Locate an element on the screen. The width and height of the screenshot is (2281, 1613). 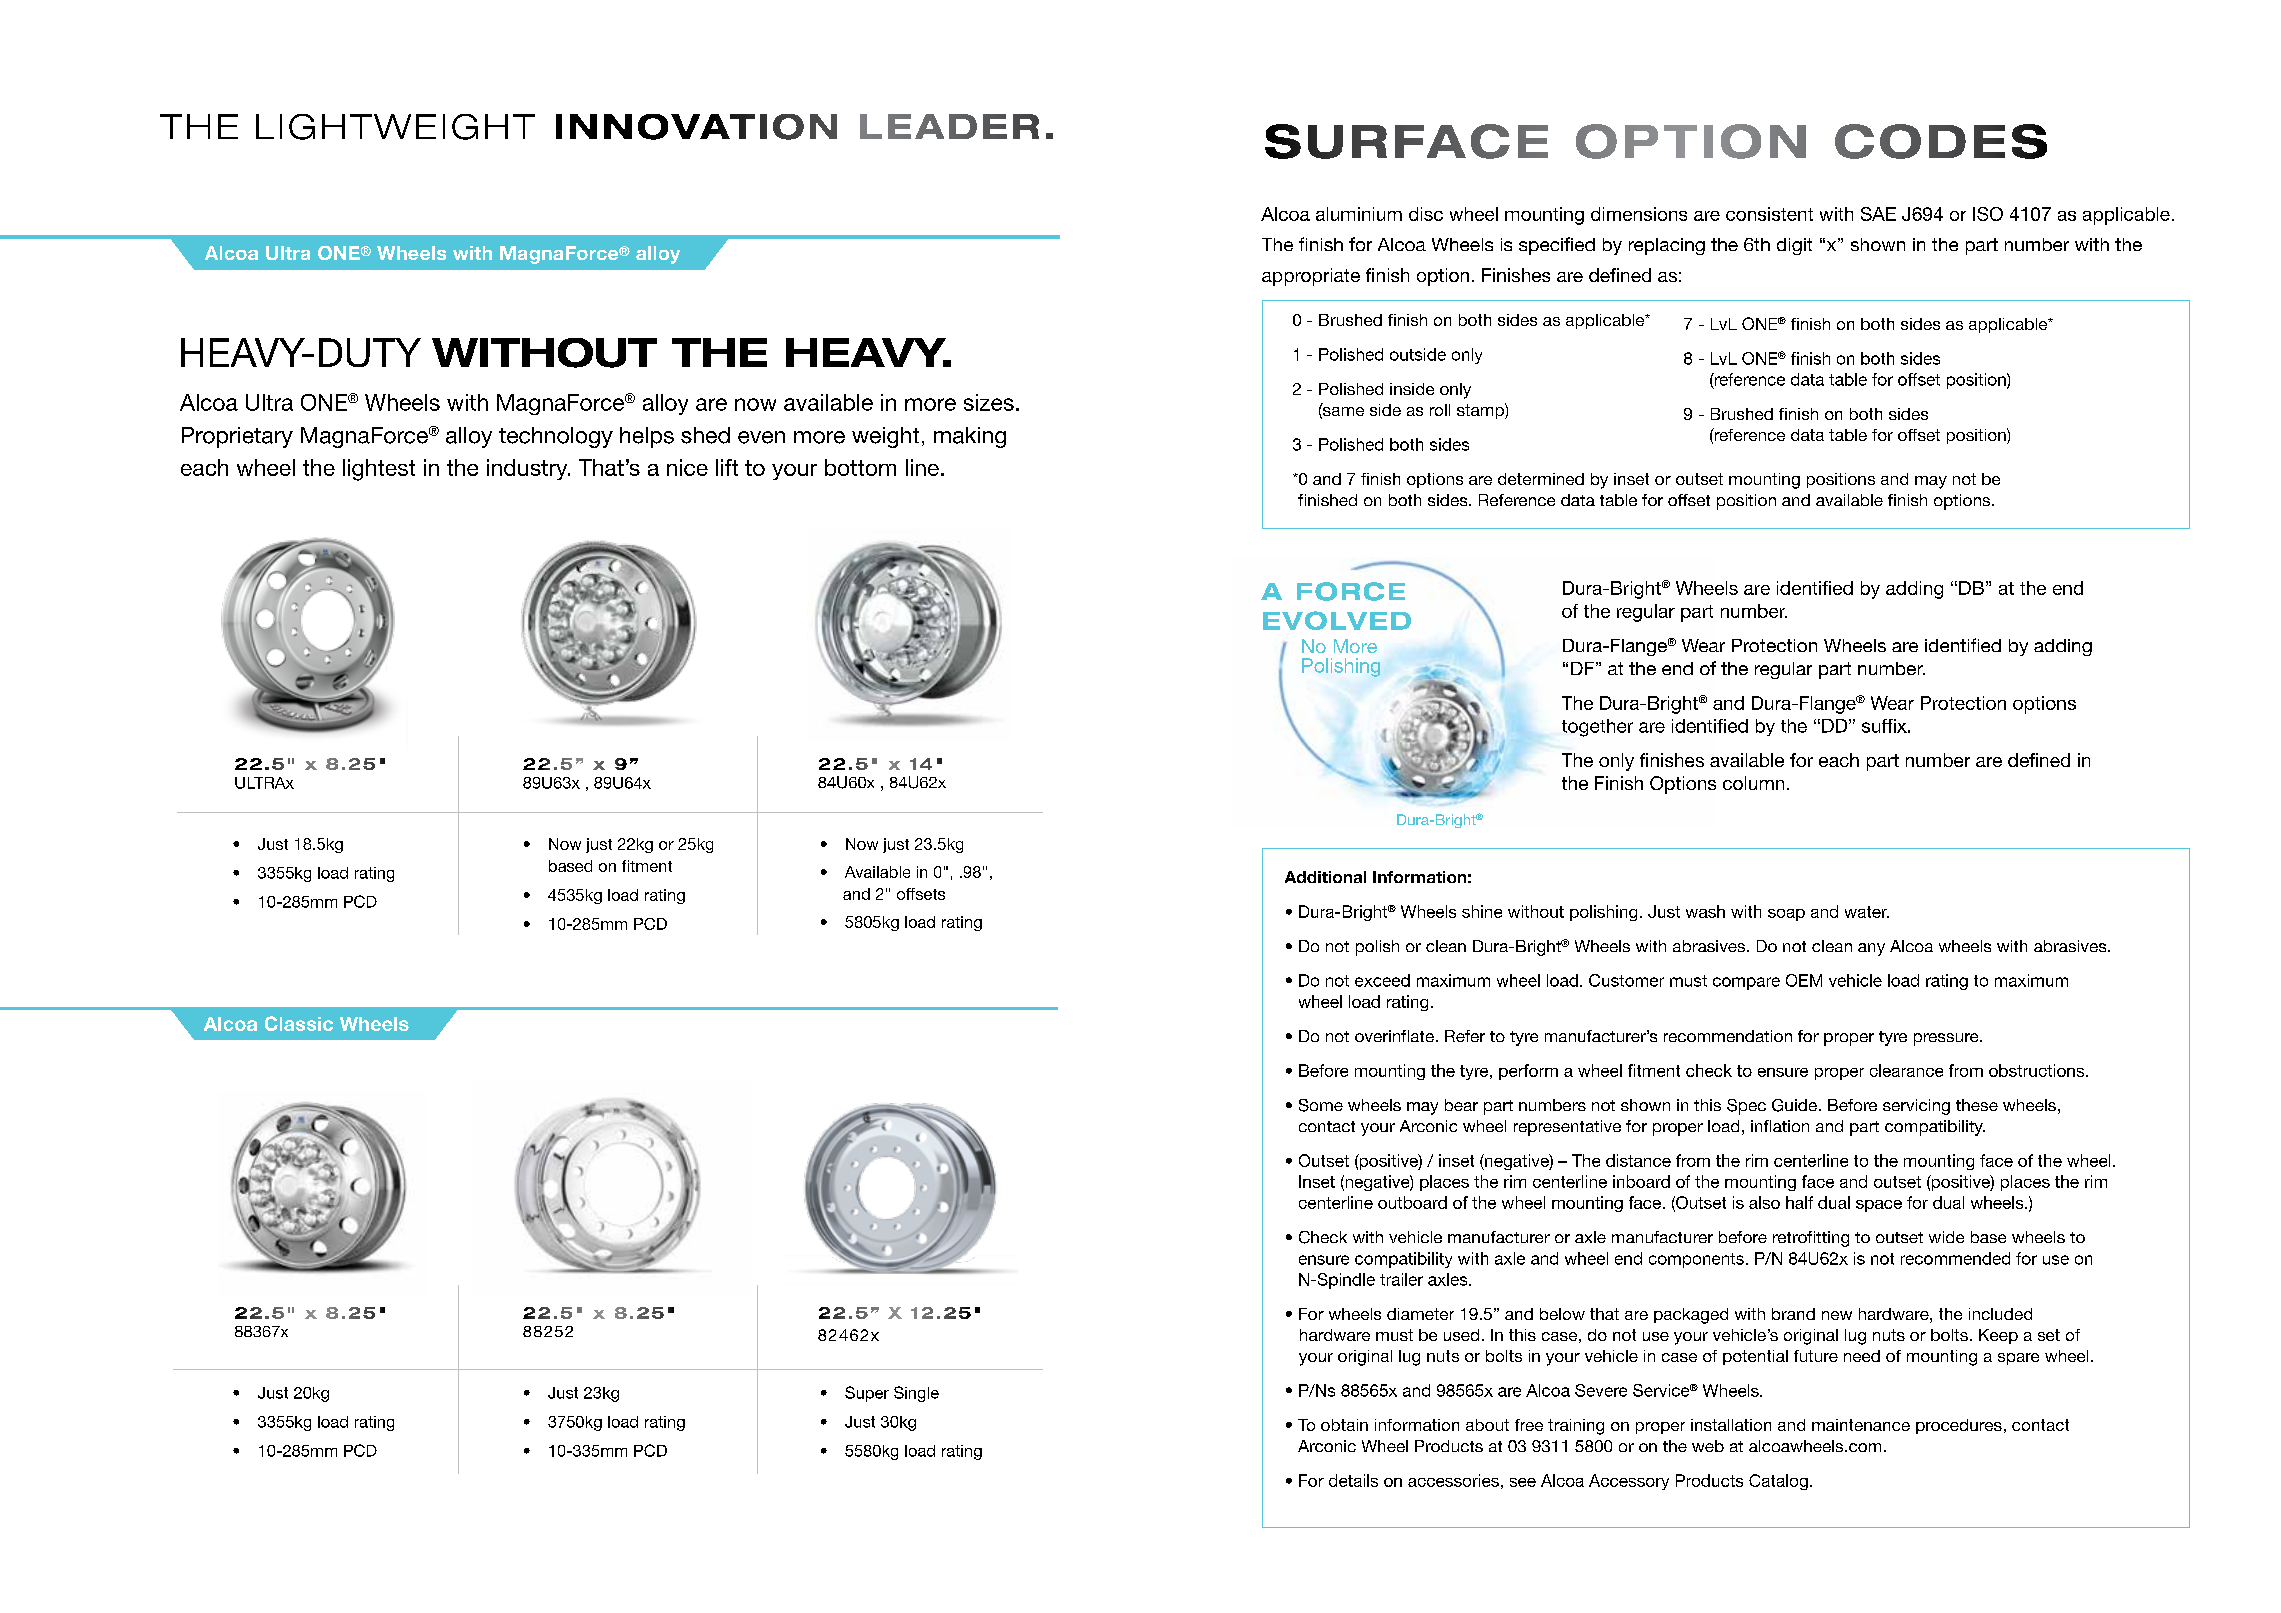
obtain is located at coordinates (1344, 1425).
